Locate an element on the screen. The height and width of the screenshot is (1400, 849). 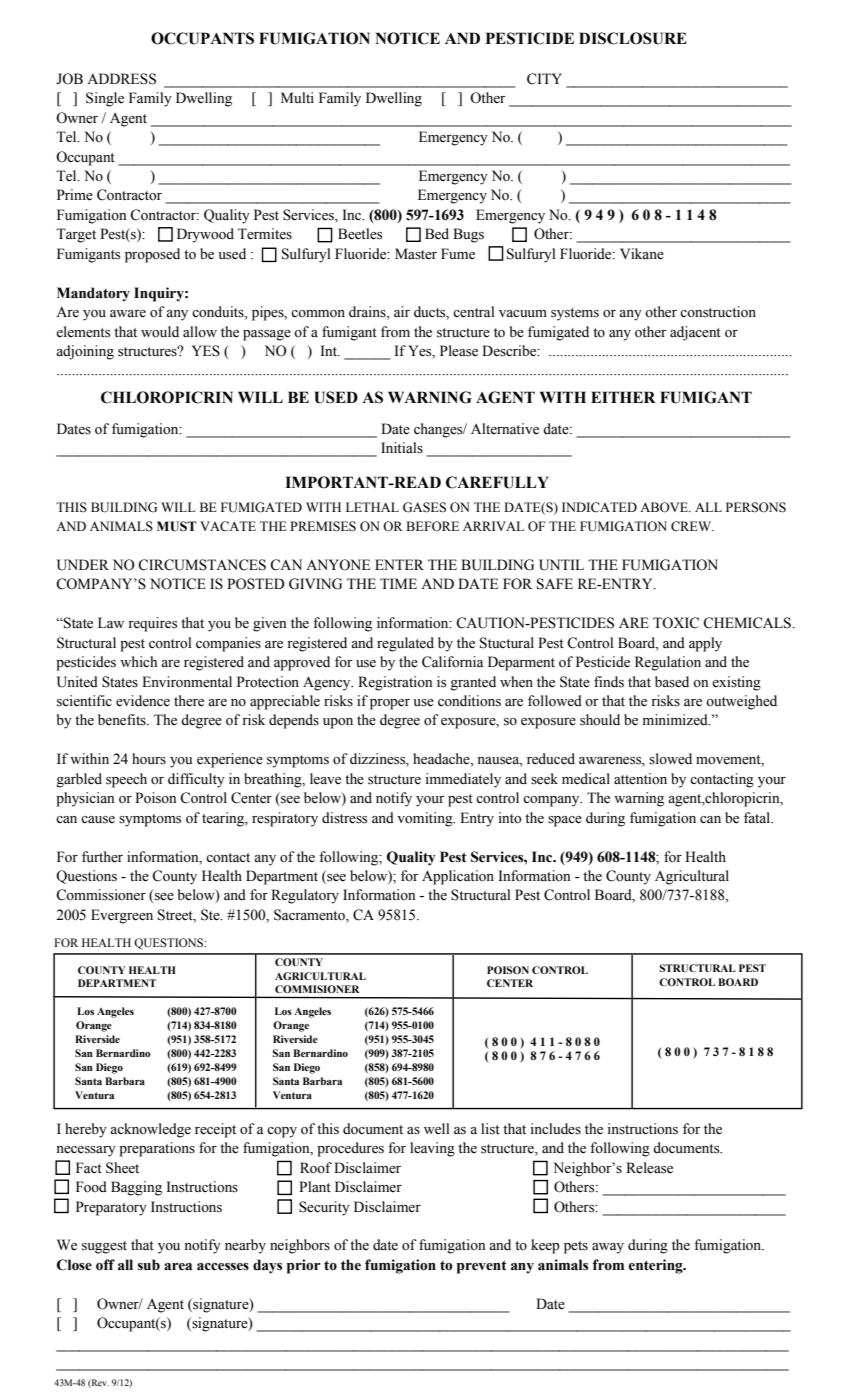
Multi is located at coordinates (297, 97).
